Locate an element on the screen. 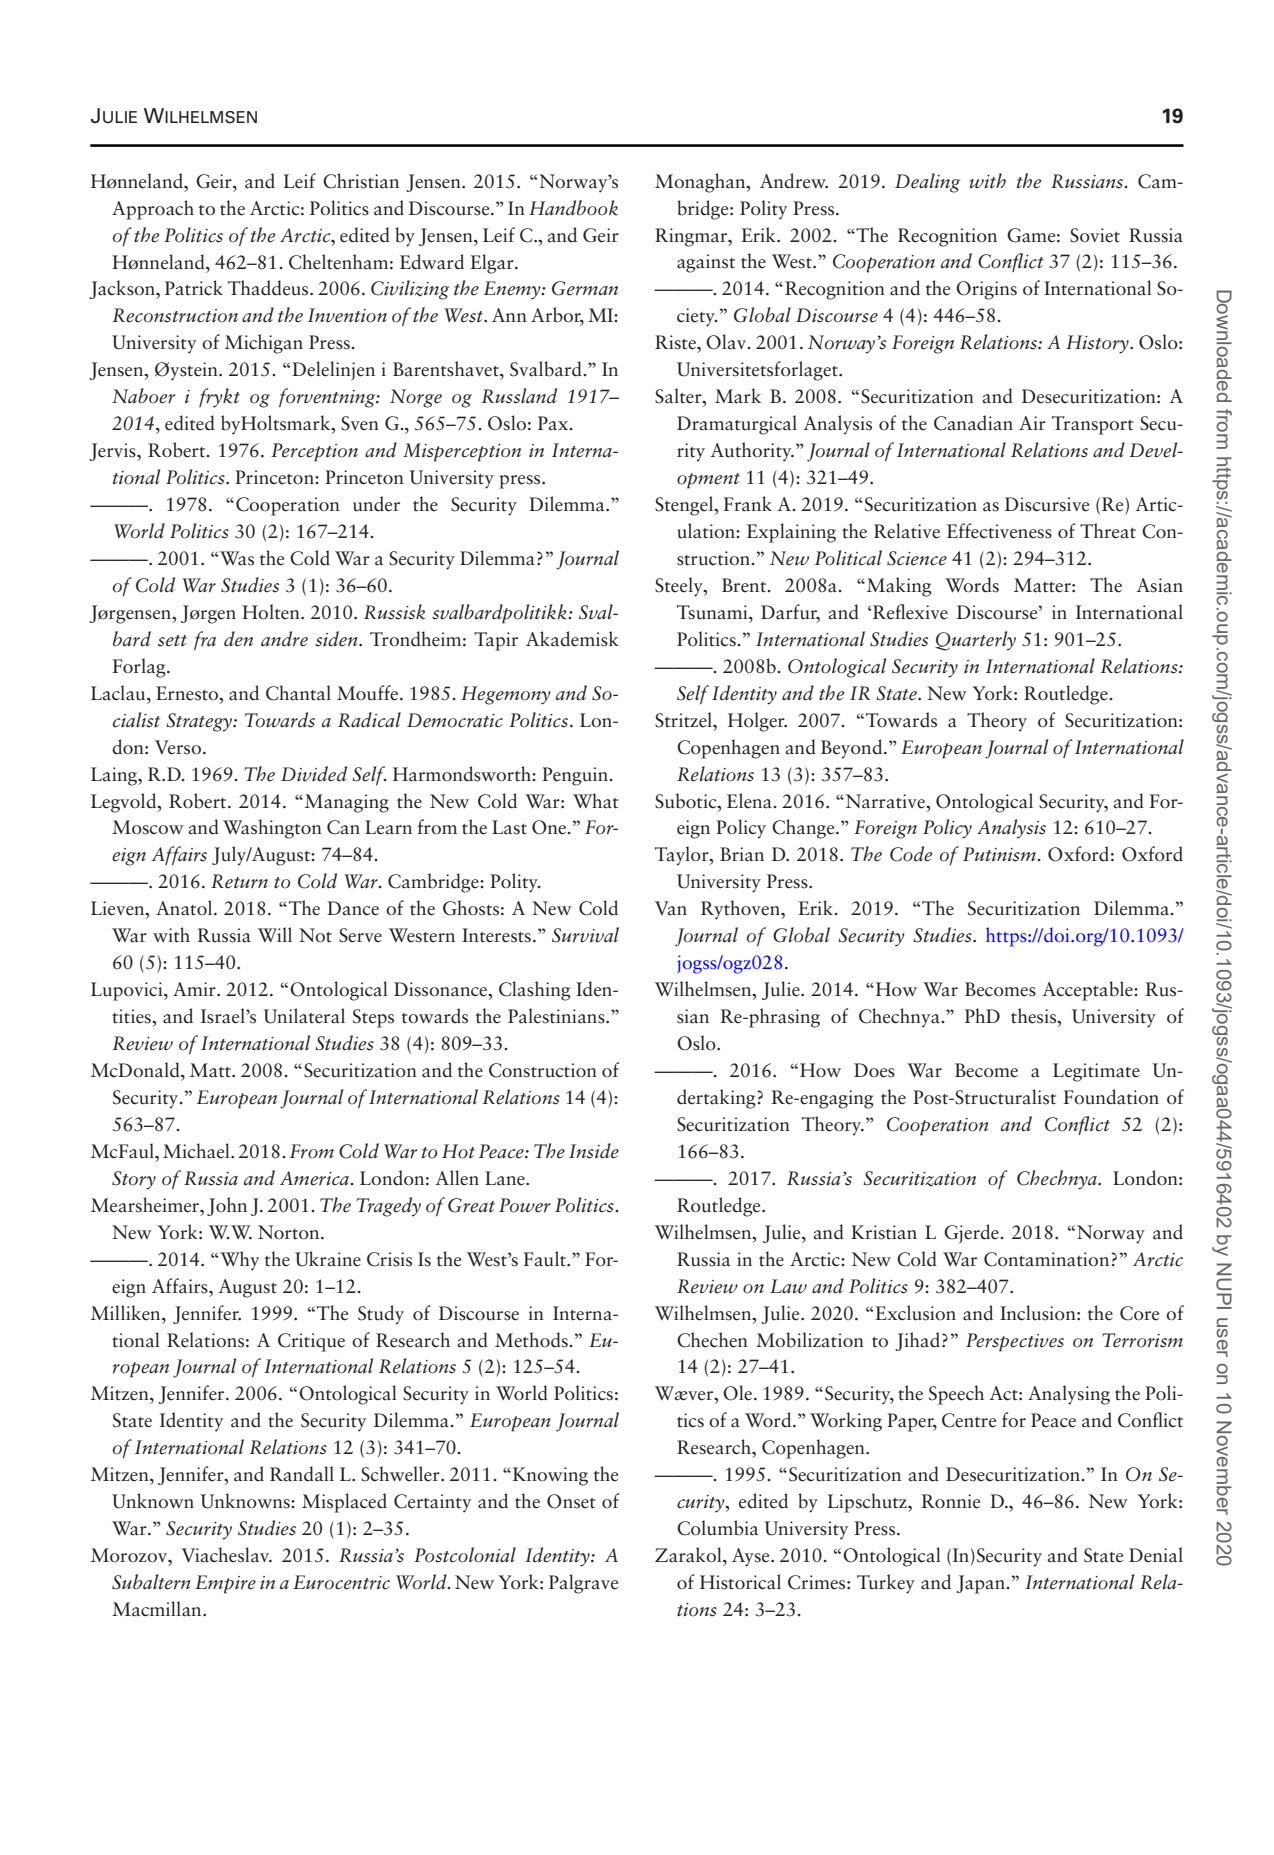 The image size is (1274, 1855). Handbook is located at coordinates (573, 208).
